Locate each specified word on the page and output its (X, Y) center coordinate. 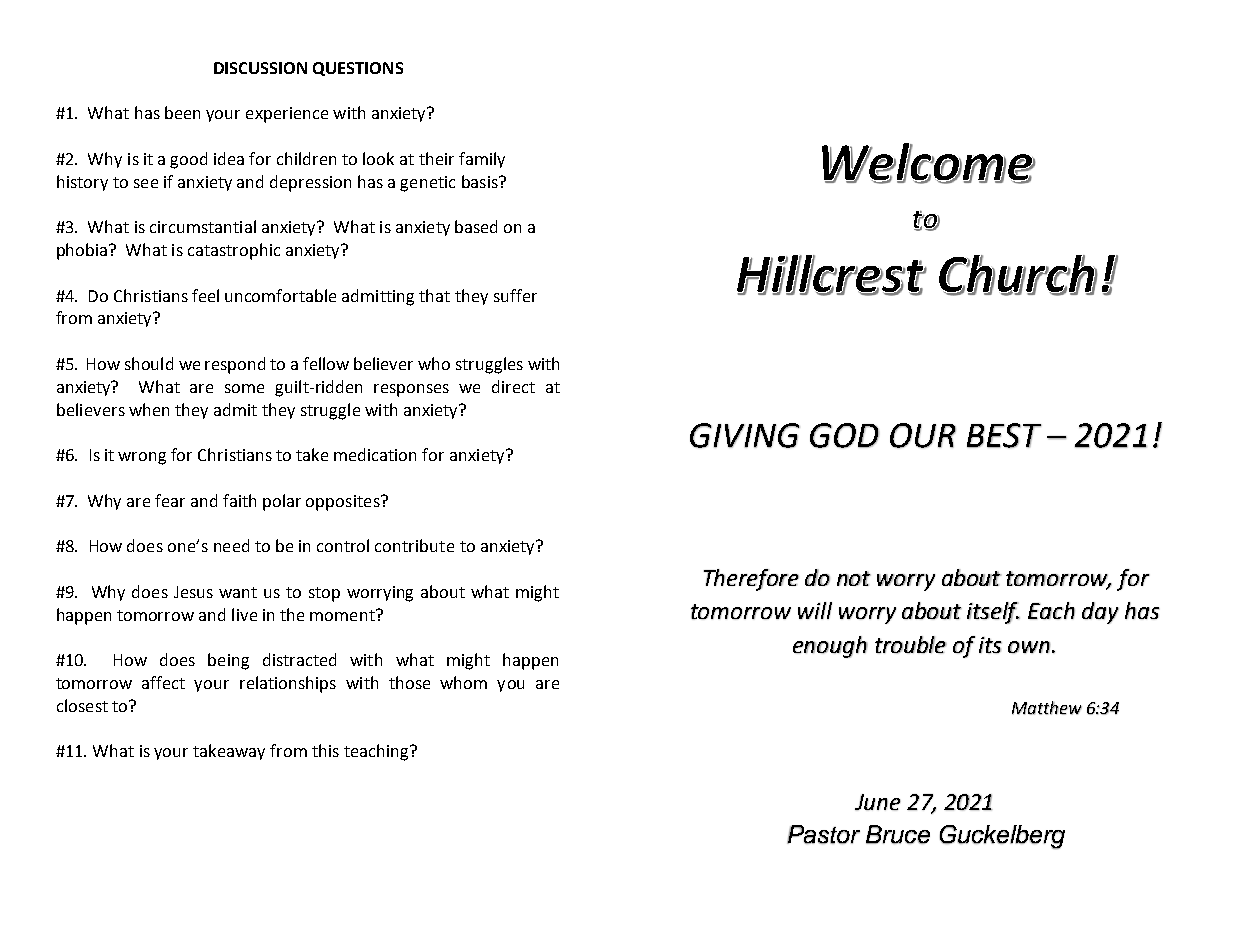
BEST (1004, 435)
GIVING (745, 435)
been (182, 112)
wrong (142, 458)
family (482, 160)
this (325, 750)
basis (481, 181)
